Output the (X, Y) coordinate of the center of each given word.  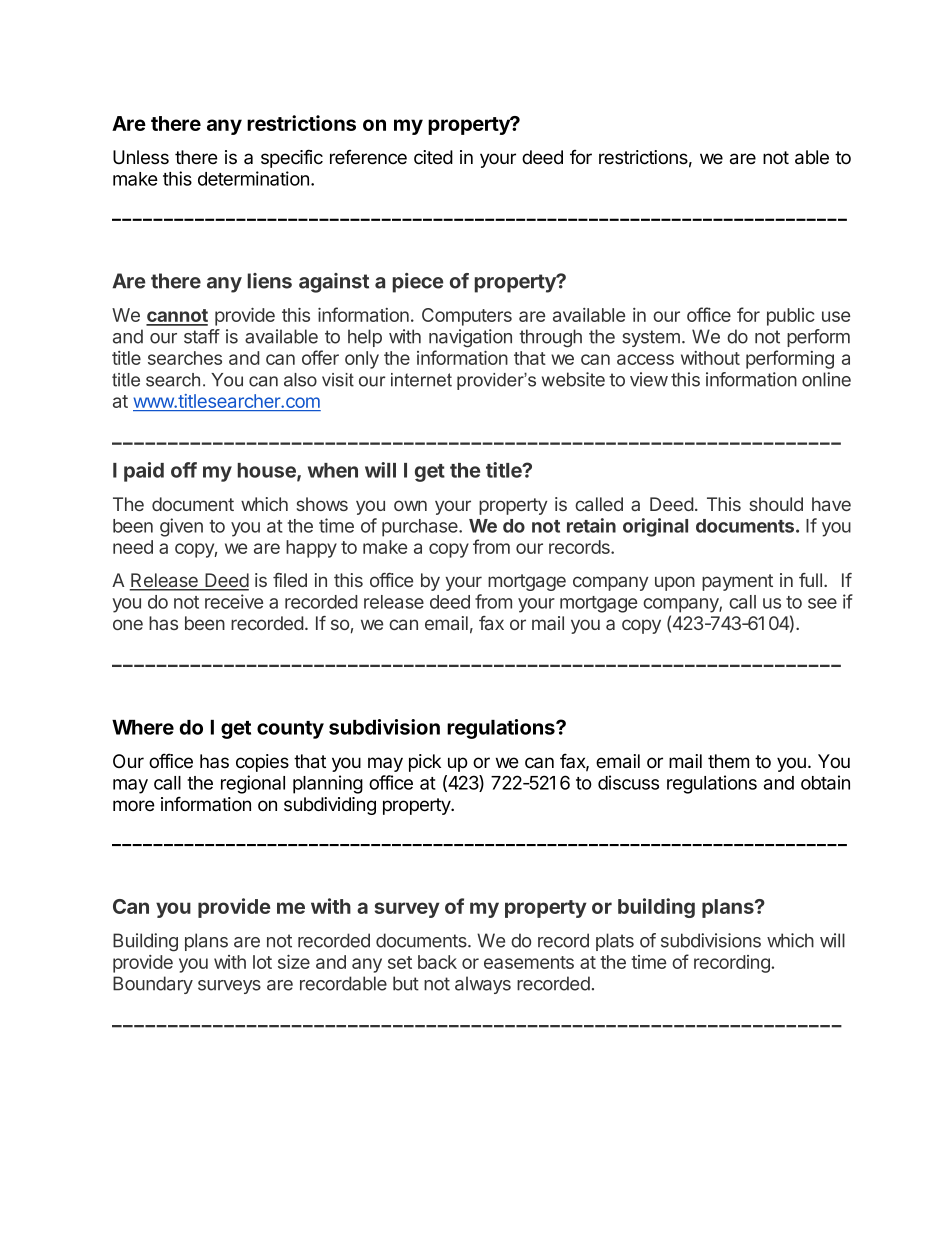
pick (425, 763)
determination (253, 178)
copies (262, 763)
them (728, 761)
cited (433, 157)
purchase (421, 528)
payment (737, 582)
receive (234, 601)
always (483, 985)
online (826, 379)
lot (262, 962)
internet (421, 380)
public (791, 317)
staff (202, 336)
